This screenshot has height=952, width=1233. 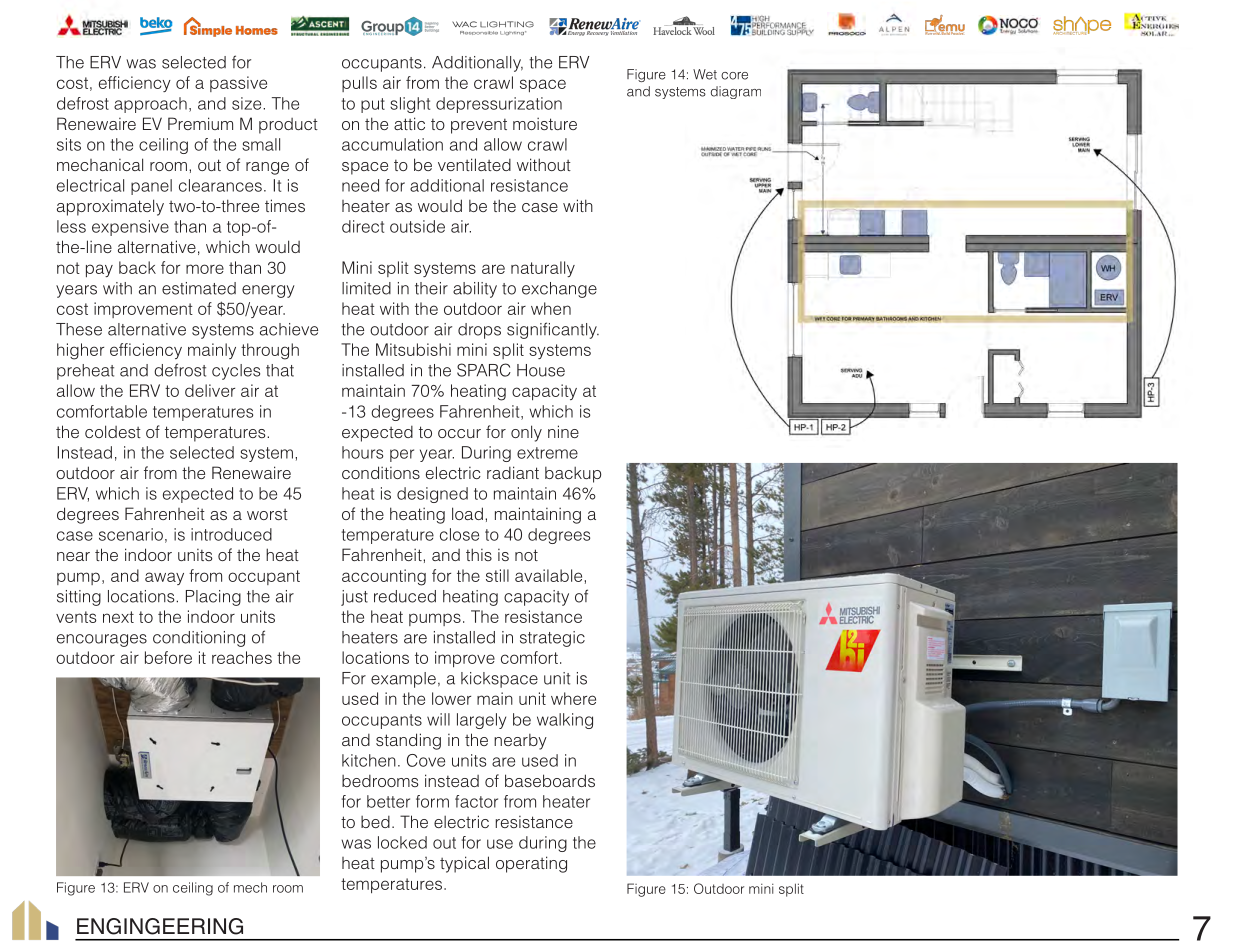 I want to click on extreme, so click(x=547, y=453).
